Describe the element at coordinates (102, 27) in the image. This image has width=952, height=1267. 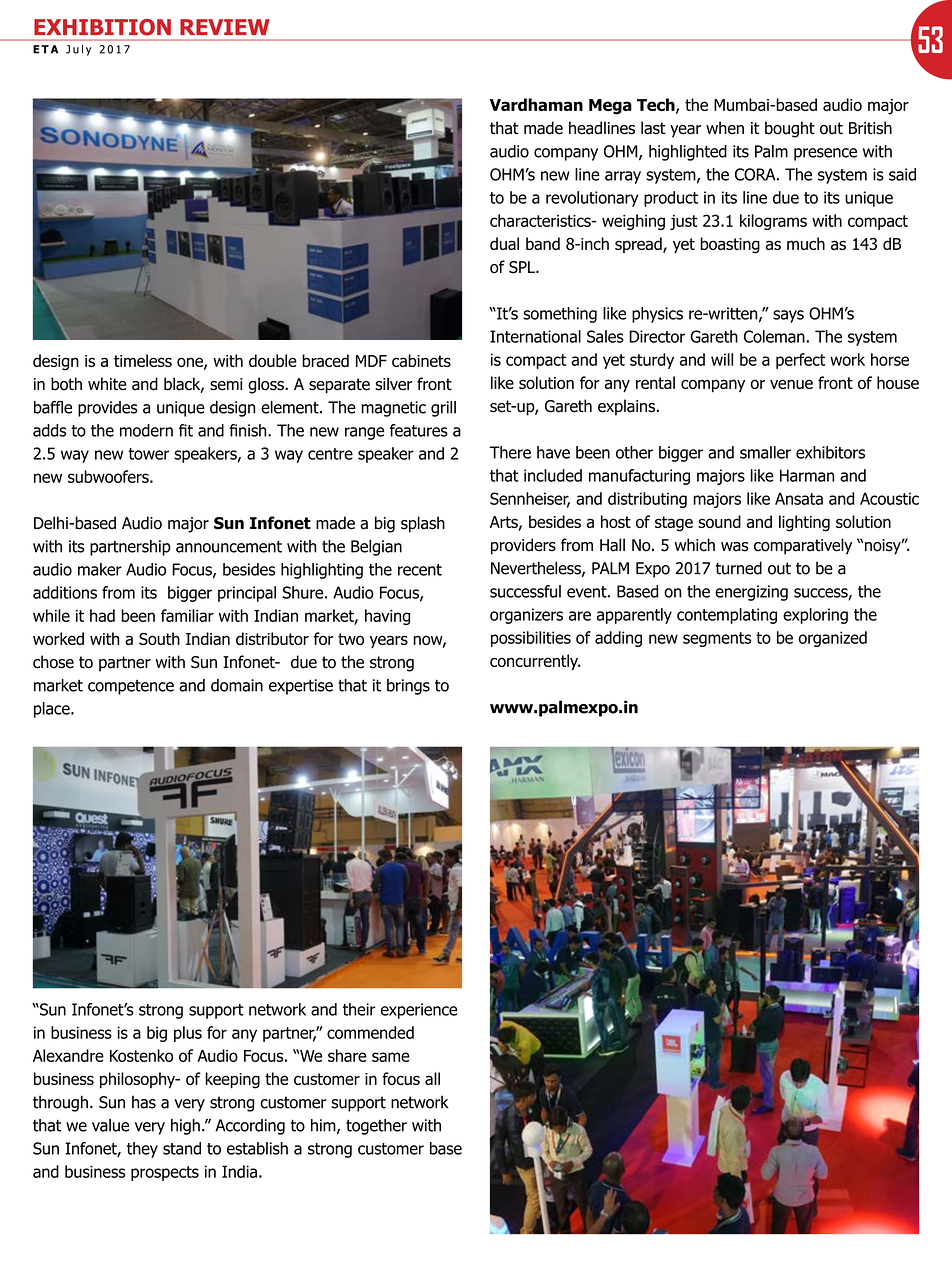
I see `EXHIBITION` at that location.
